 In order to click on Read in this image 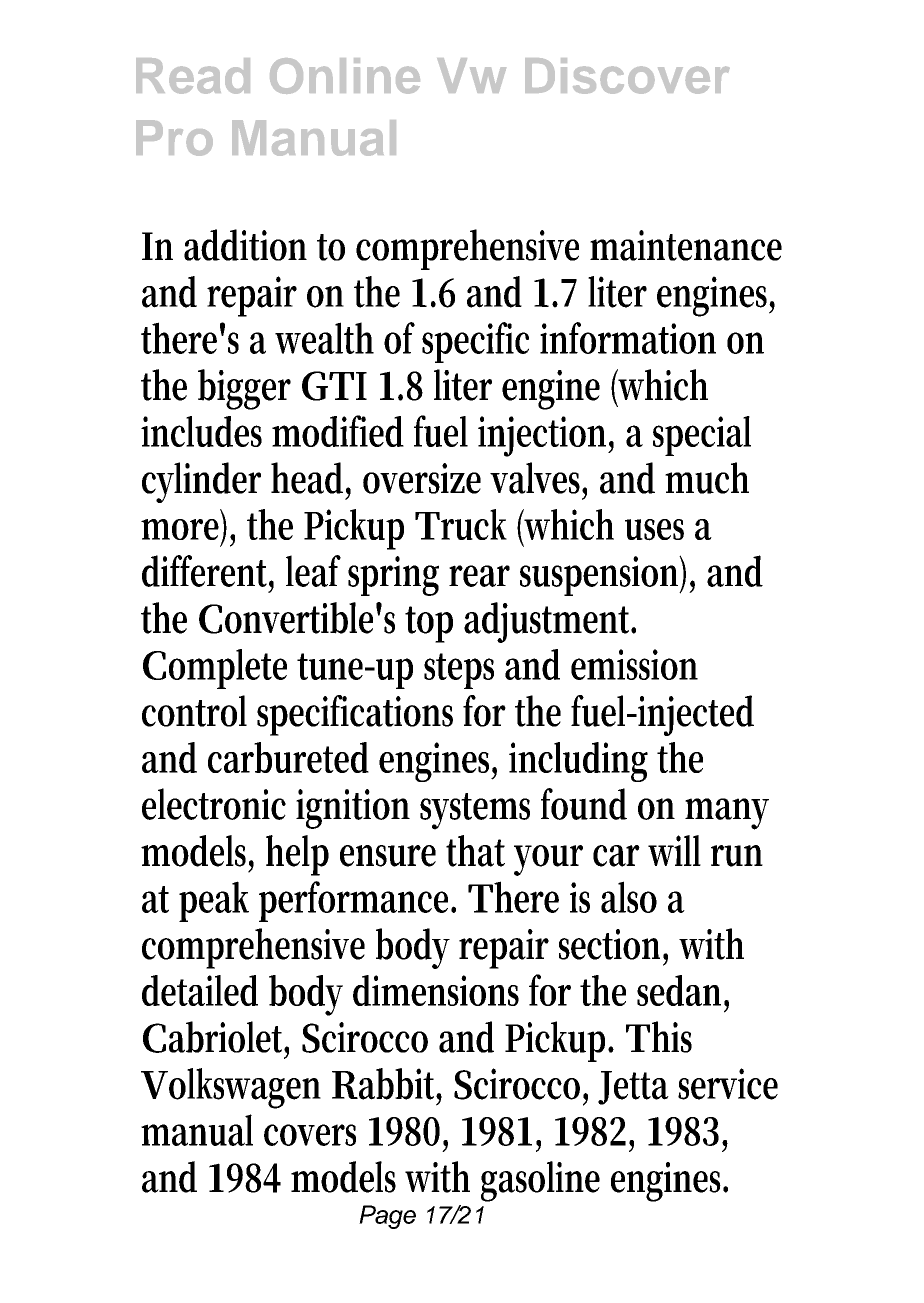, I will do `click(193, 76)`.
